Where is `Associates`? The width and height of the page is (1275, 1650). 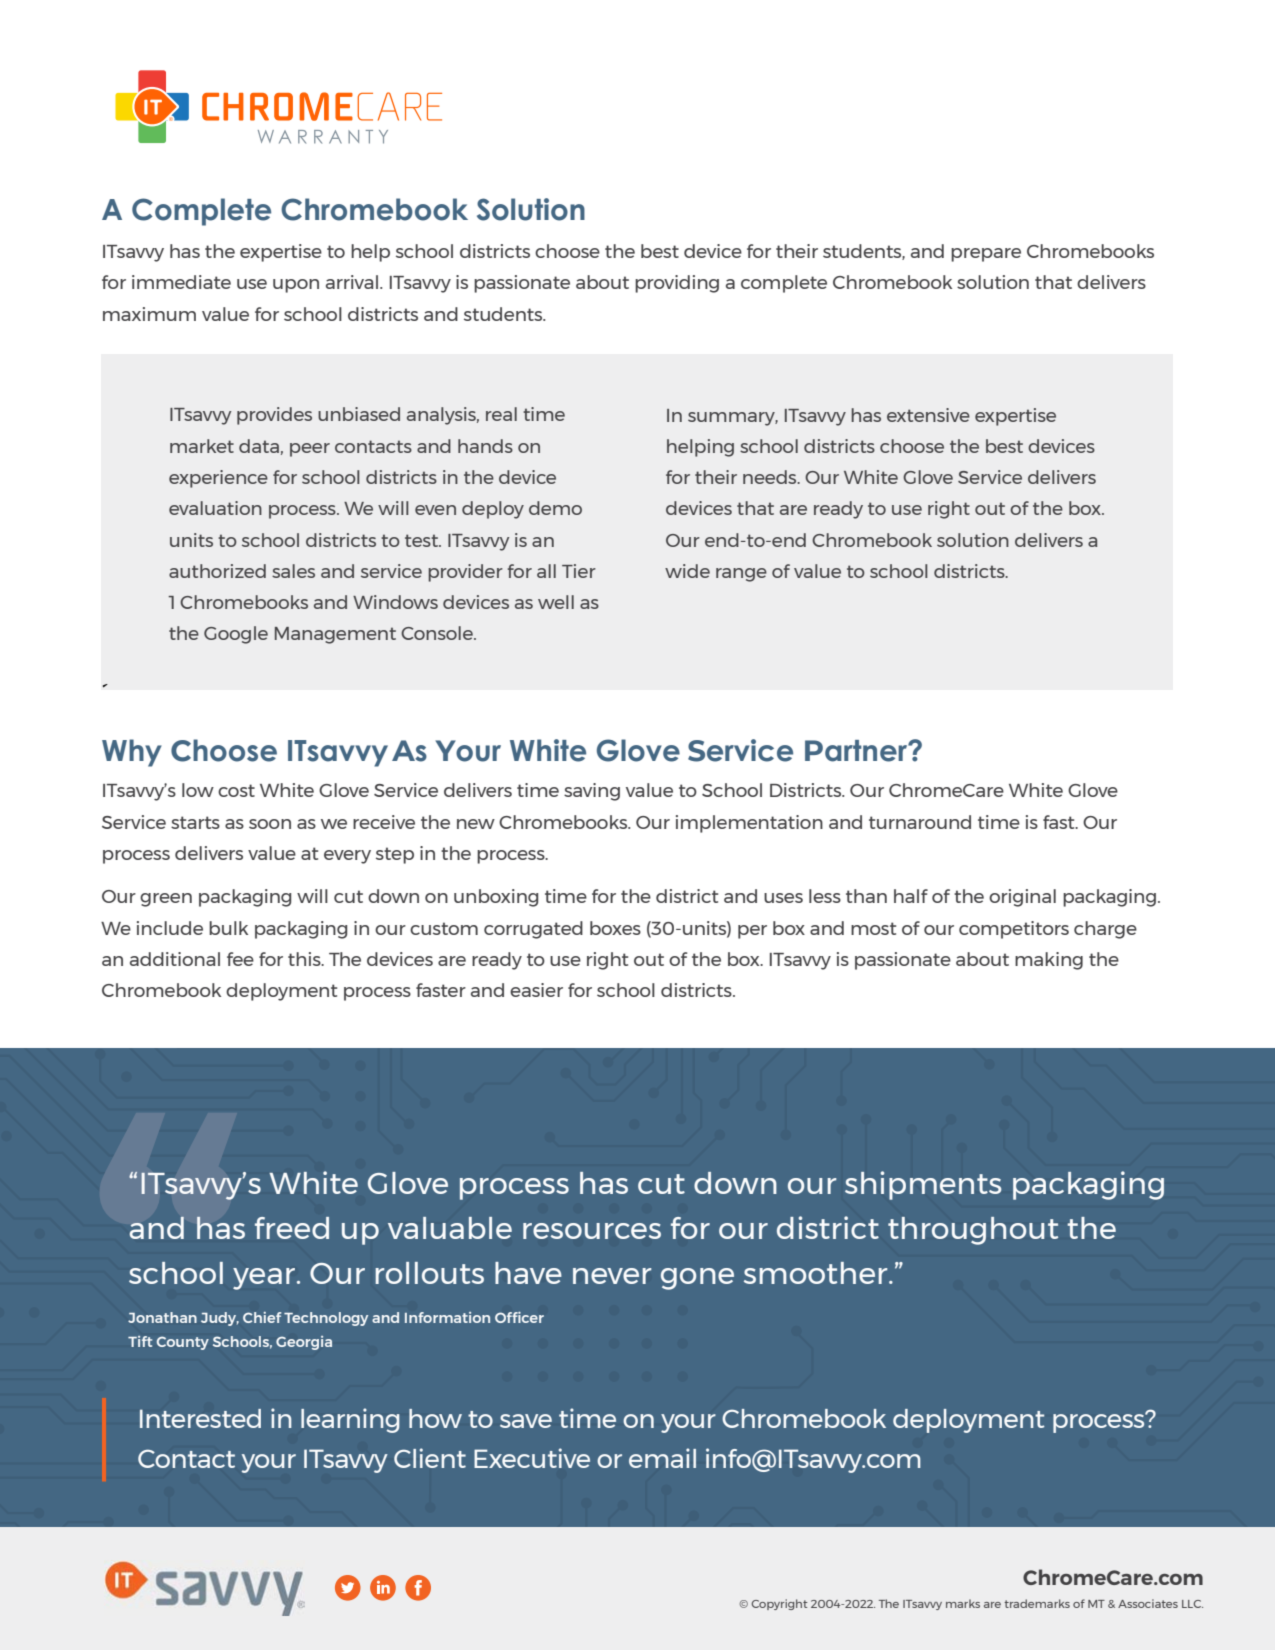
Associates is located at coordinates (1148, 1603).
